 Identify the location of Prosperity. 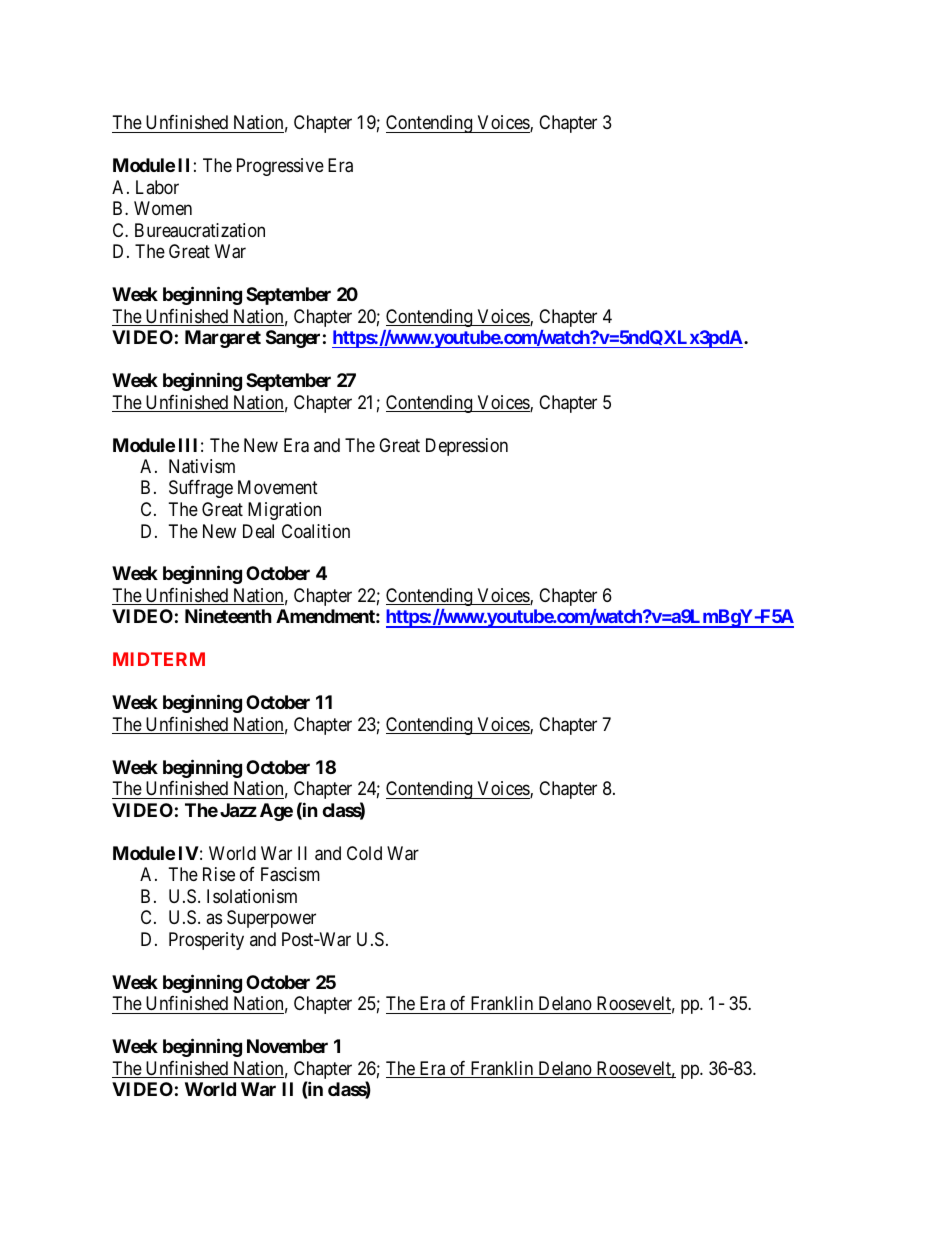
(206, 941).
